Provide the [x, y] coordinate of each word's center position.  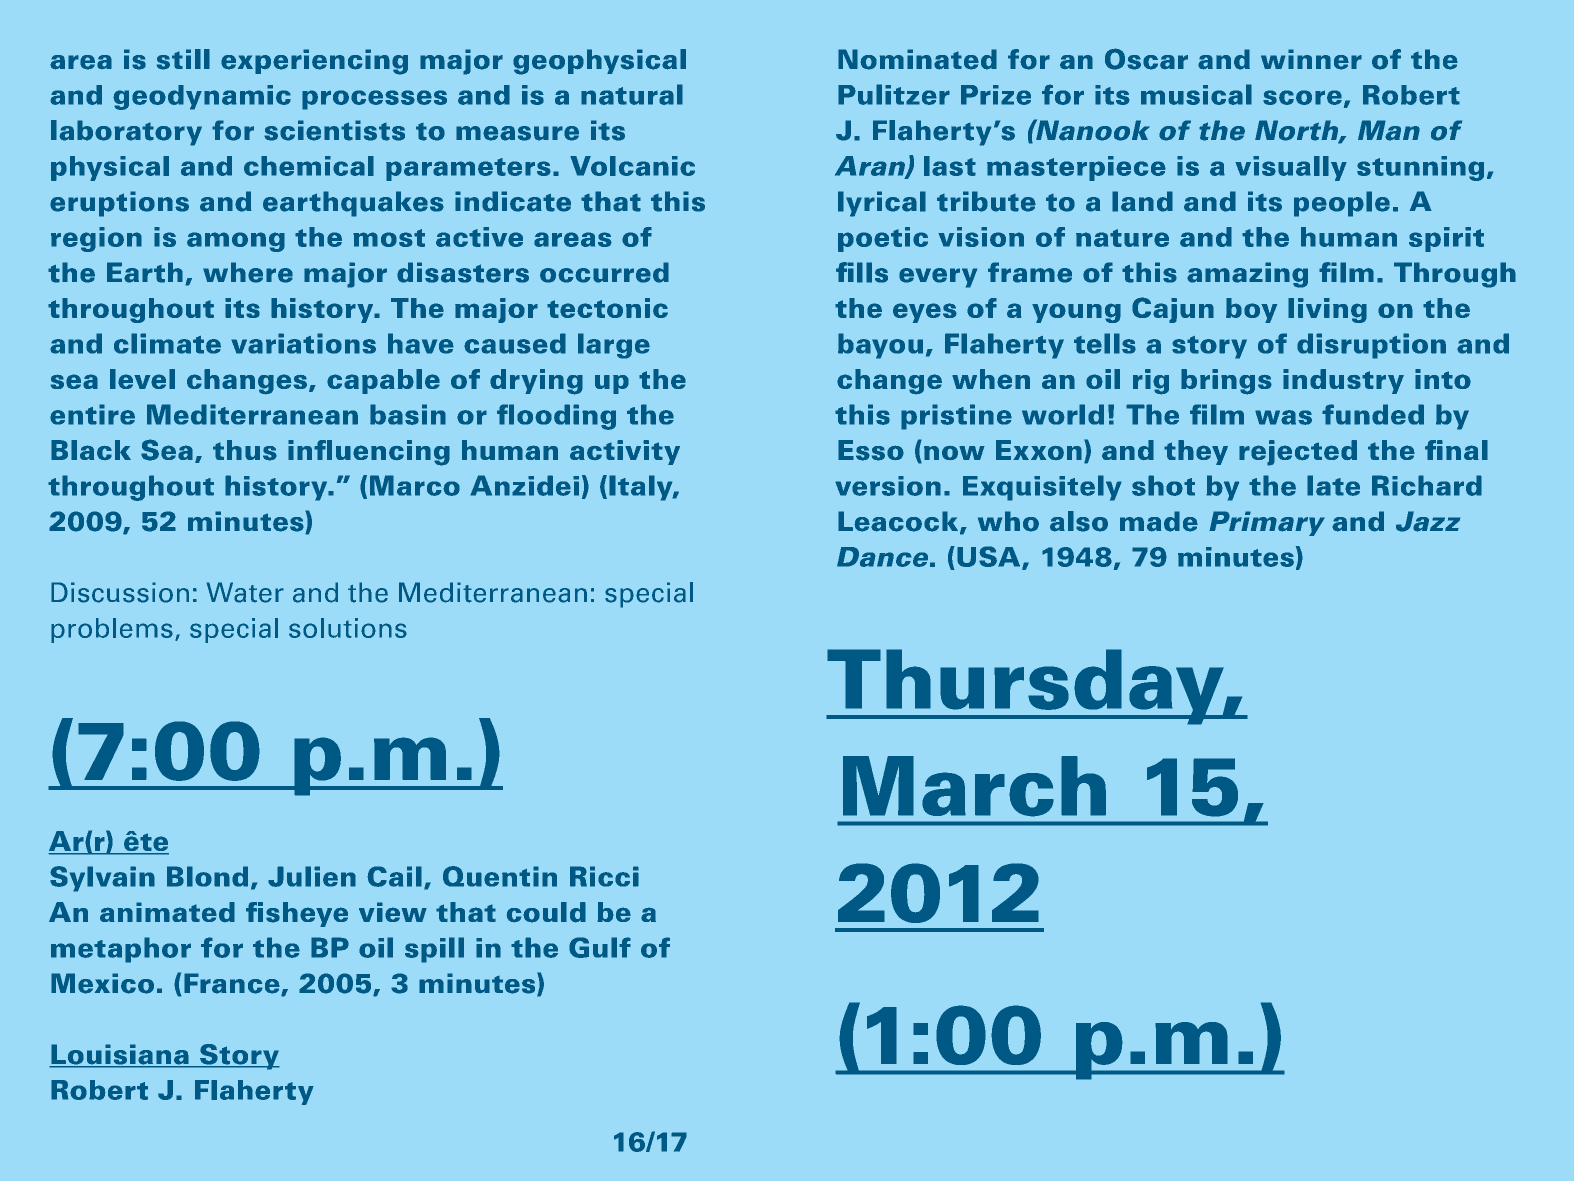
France [233, 984]
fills [862, 272]
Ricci [604, 876]
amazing [1247, 275]
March [974, 786]
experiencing [314, 62]
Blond [207, 876]
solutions [348, 628]
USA [990, 558]
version [888, 486]
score [1302, 97]
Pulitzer [894, 94]
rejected [1298, 453]
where [248, 272]
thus [245, 450]
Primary [1267, 523]
